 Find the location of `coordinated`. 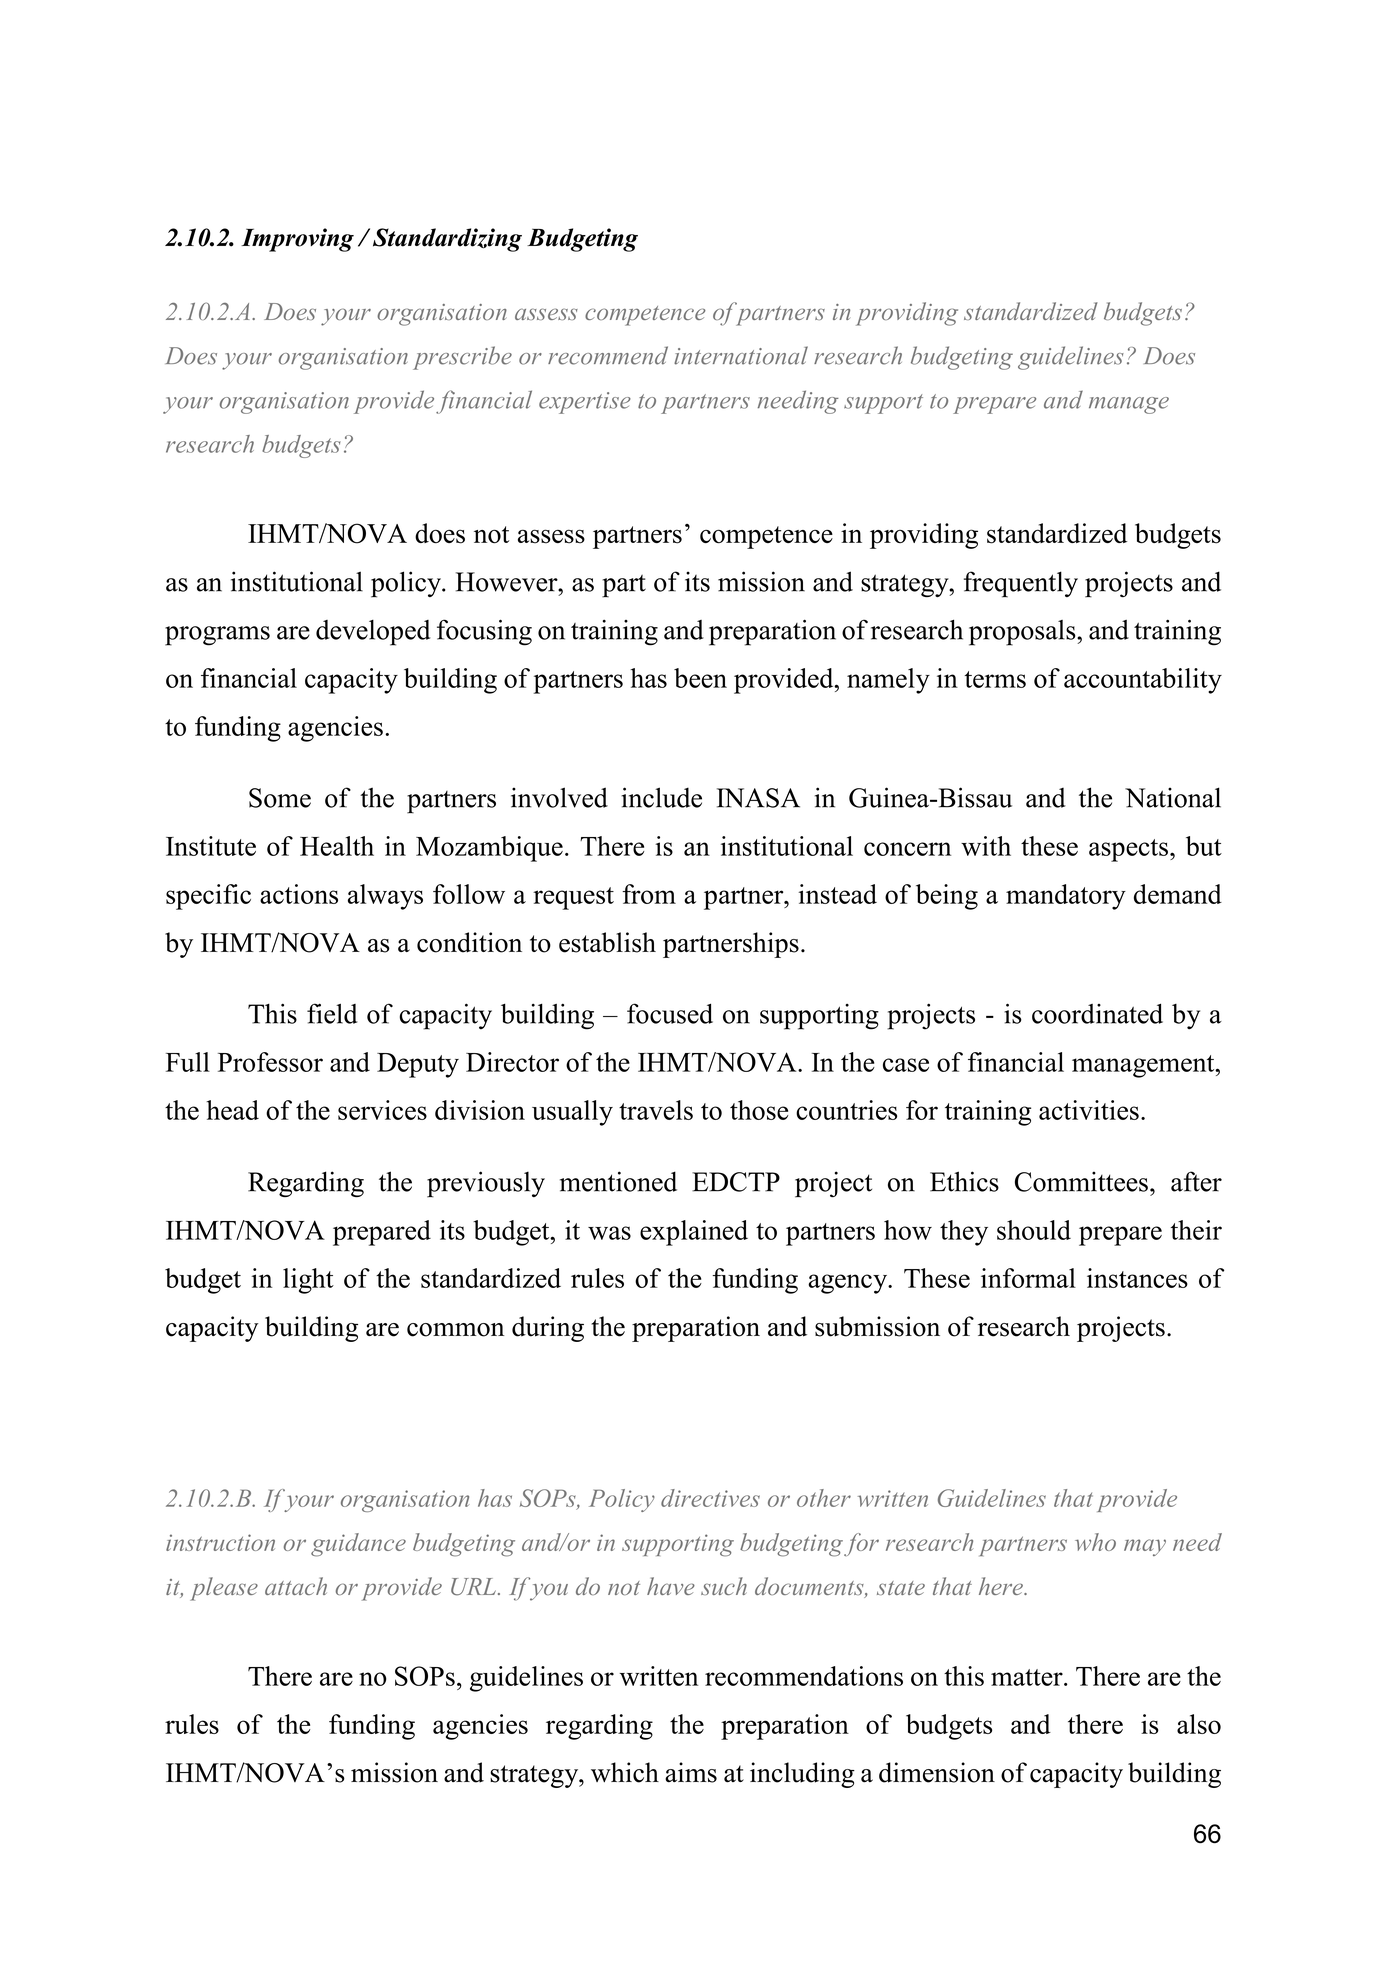

coordinated is located at coordinates (1097, 1013).
